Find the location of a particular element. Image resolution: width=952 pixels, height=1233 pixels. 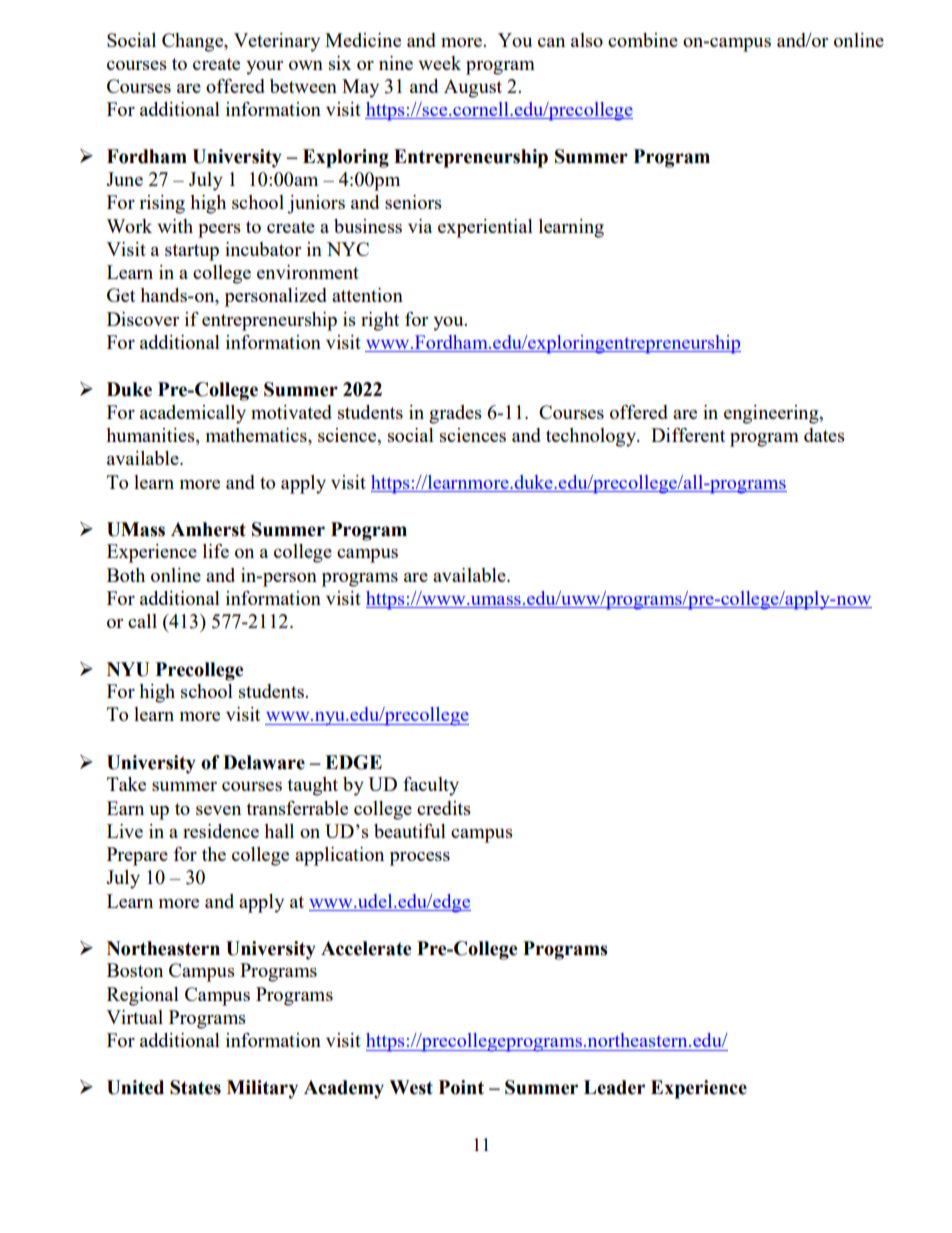

grades is located at coordinates (455, 414).
